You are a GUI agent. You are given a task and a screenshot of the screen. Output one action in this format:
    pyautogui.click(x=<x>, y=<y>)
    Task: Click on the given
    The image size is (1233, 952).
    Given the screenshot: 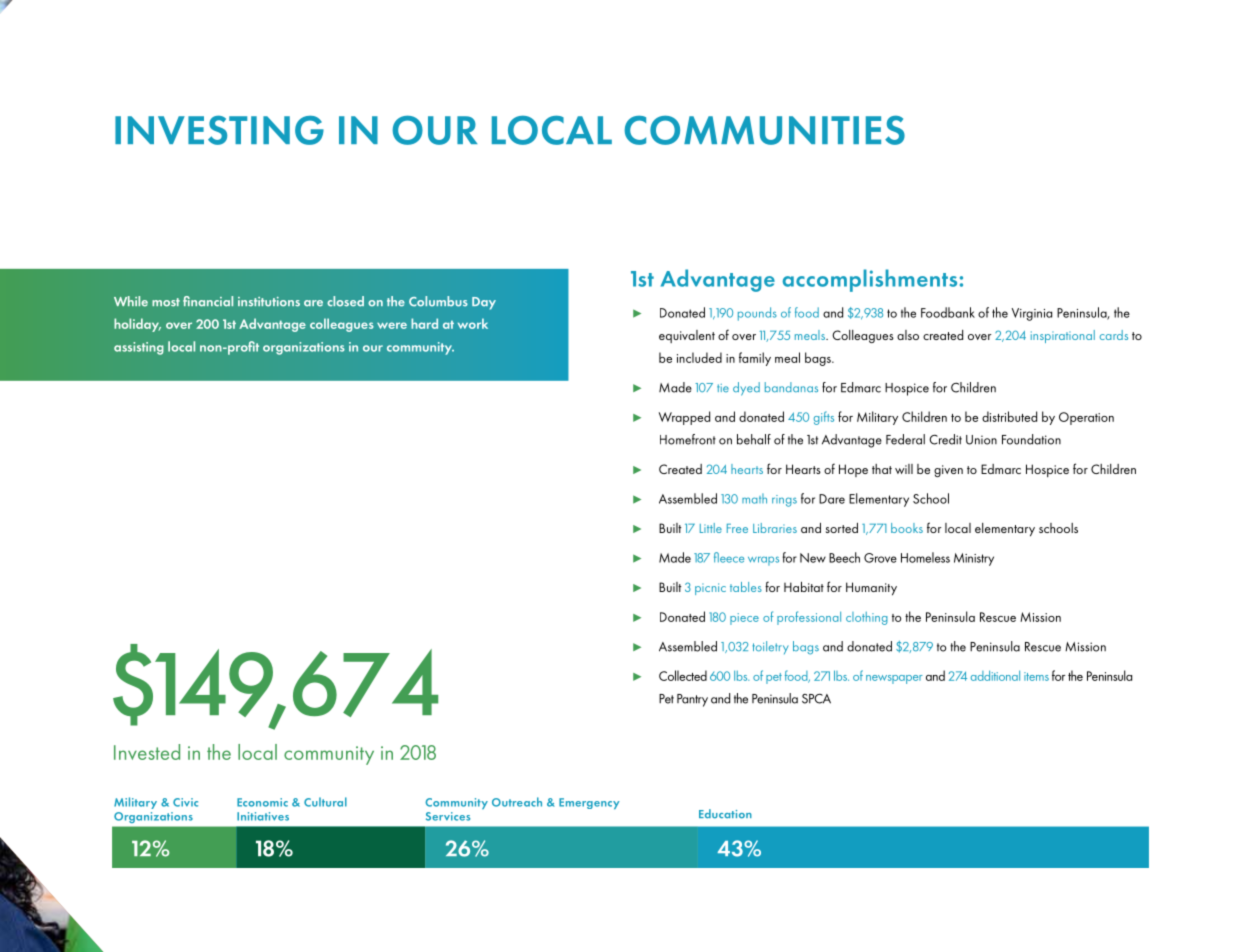 What is the action you would take?
    pyautogui.click(x=948, y=471)
